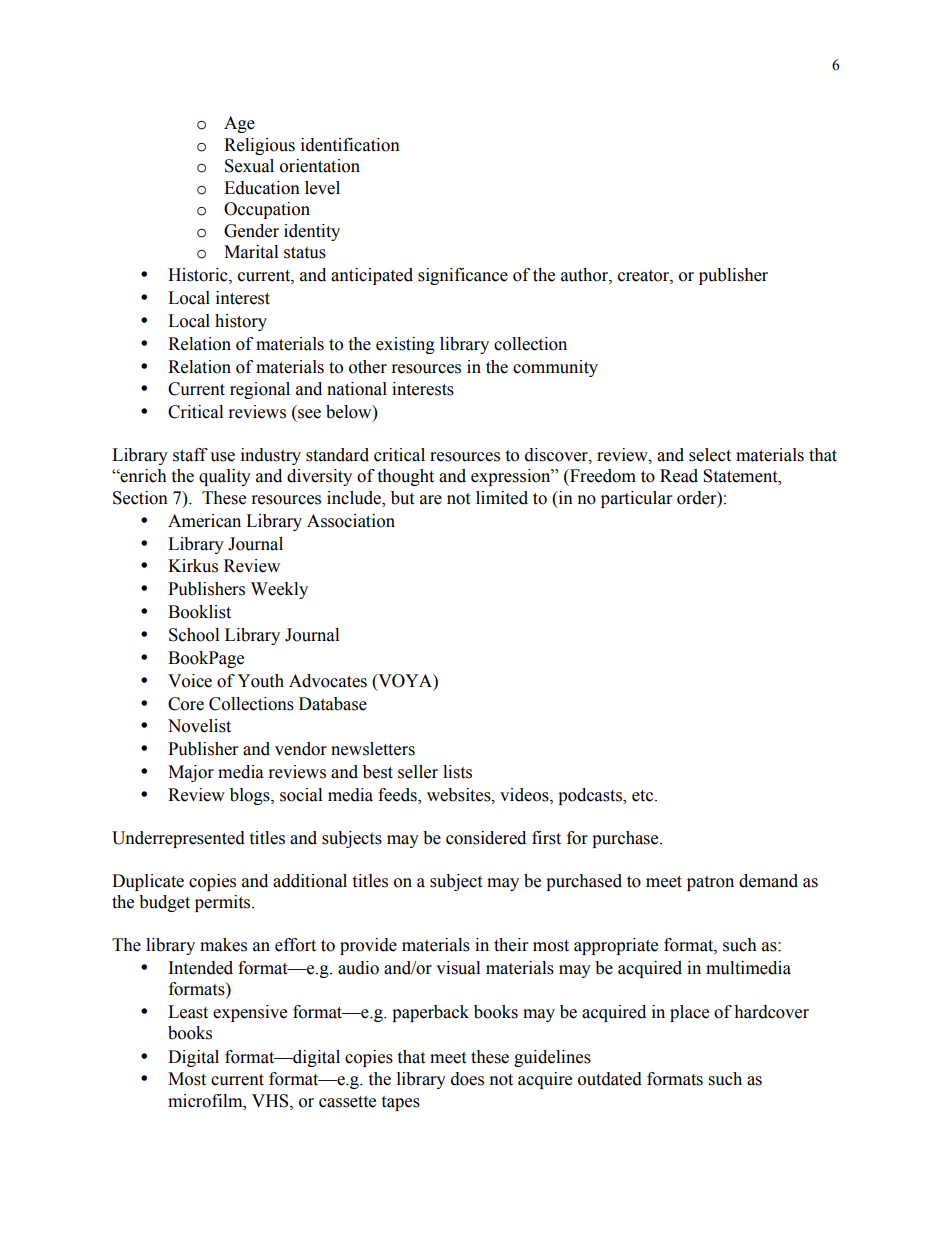 This page has width=952, height=1233. Describe the element at coordinates (431, 500) in the page. I see `are` at that location.
